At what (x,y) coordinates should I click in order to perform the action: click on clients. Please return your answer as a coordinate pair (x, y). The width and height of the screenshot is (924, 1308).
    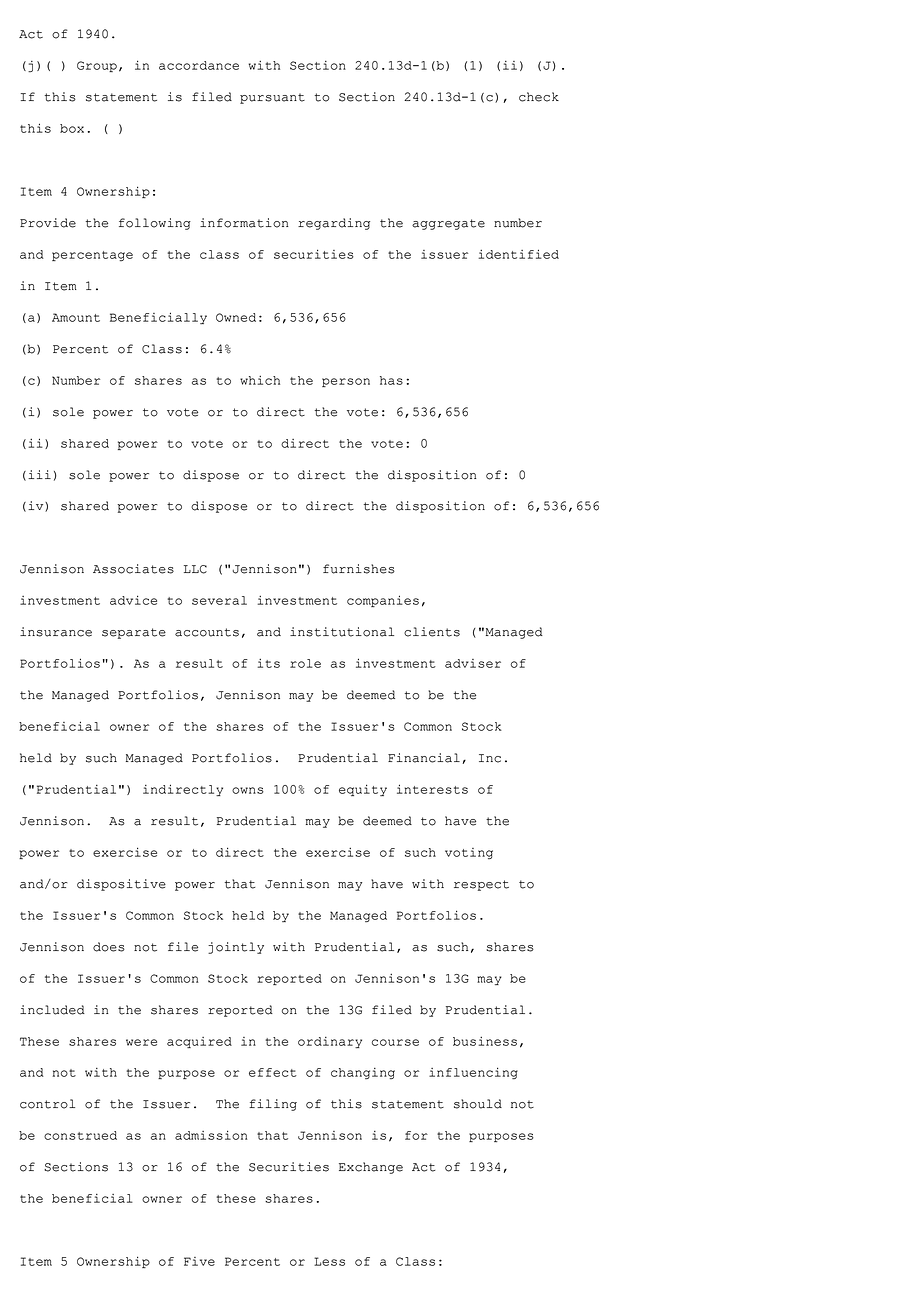
    Looking at the image, I should click on (432, 632).
